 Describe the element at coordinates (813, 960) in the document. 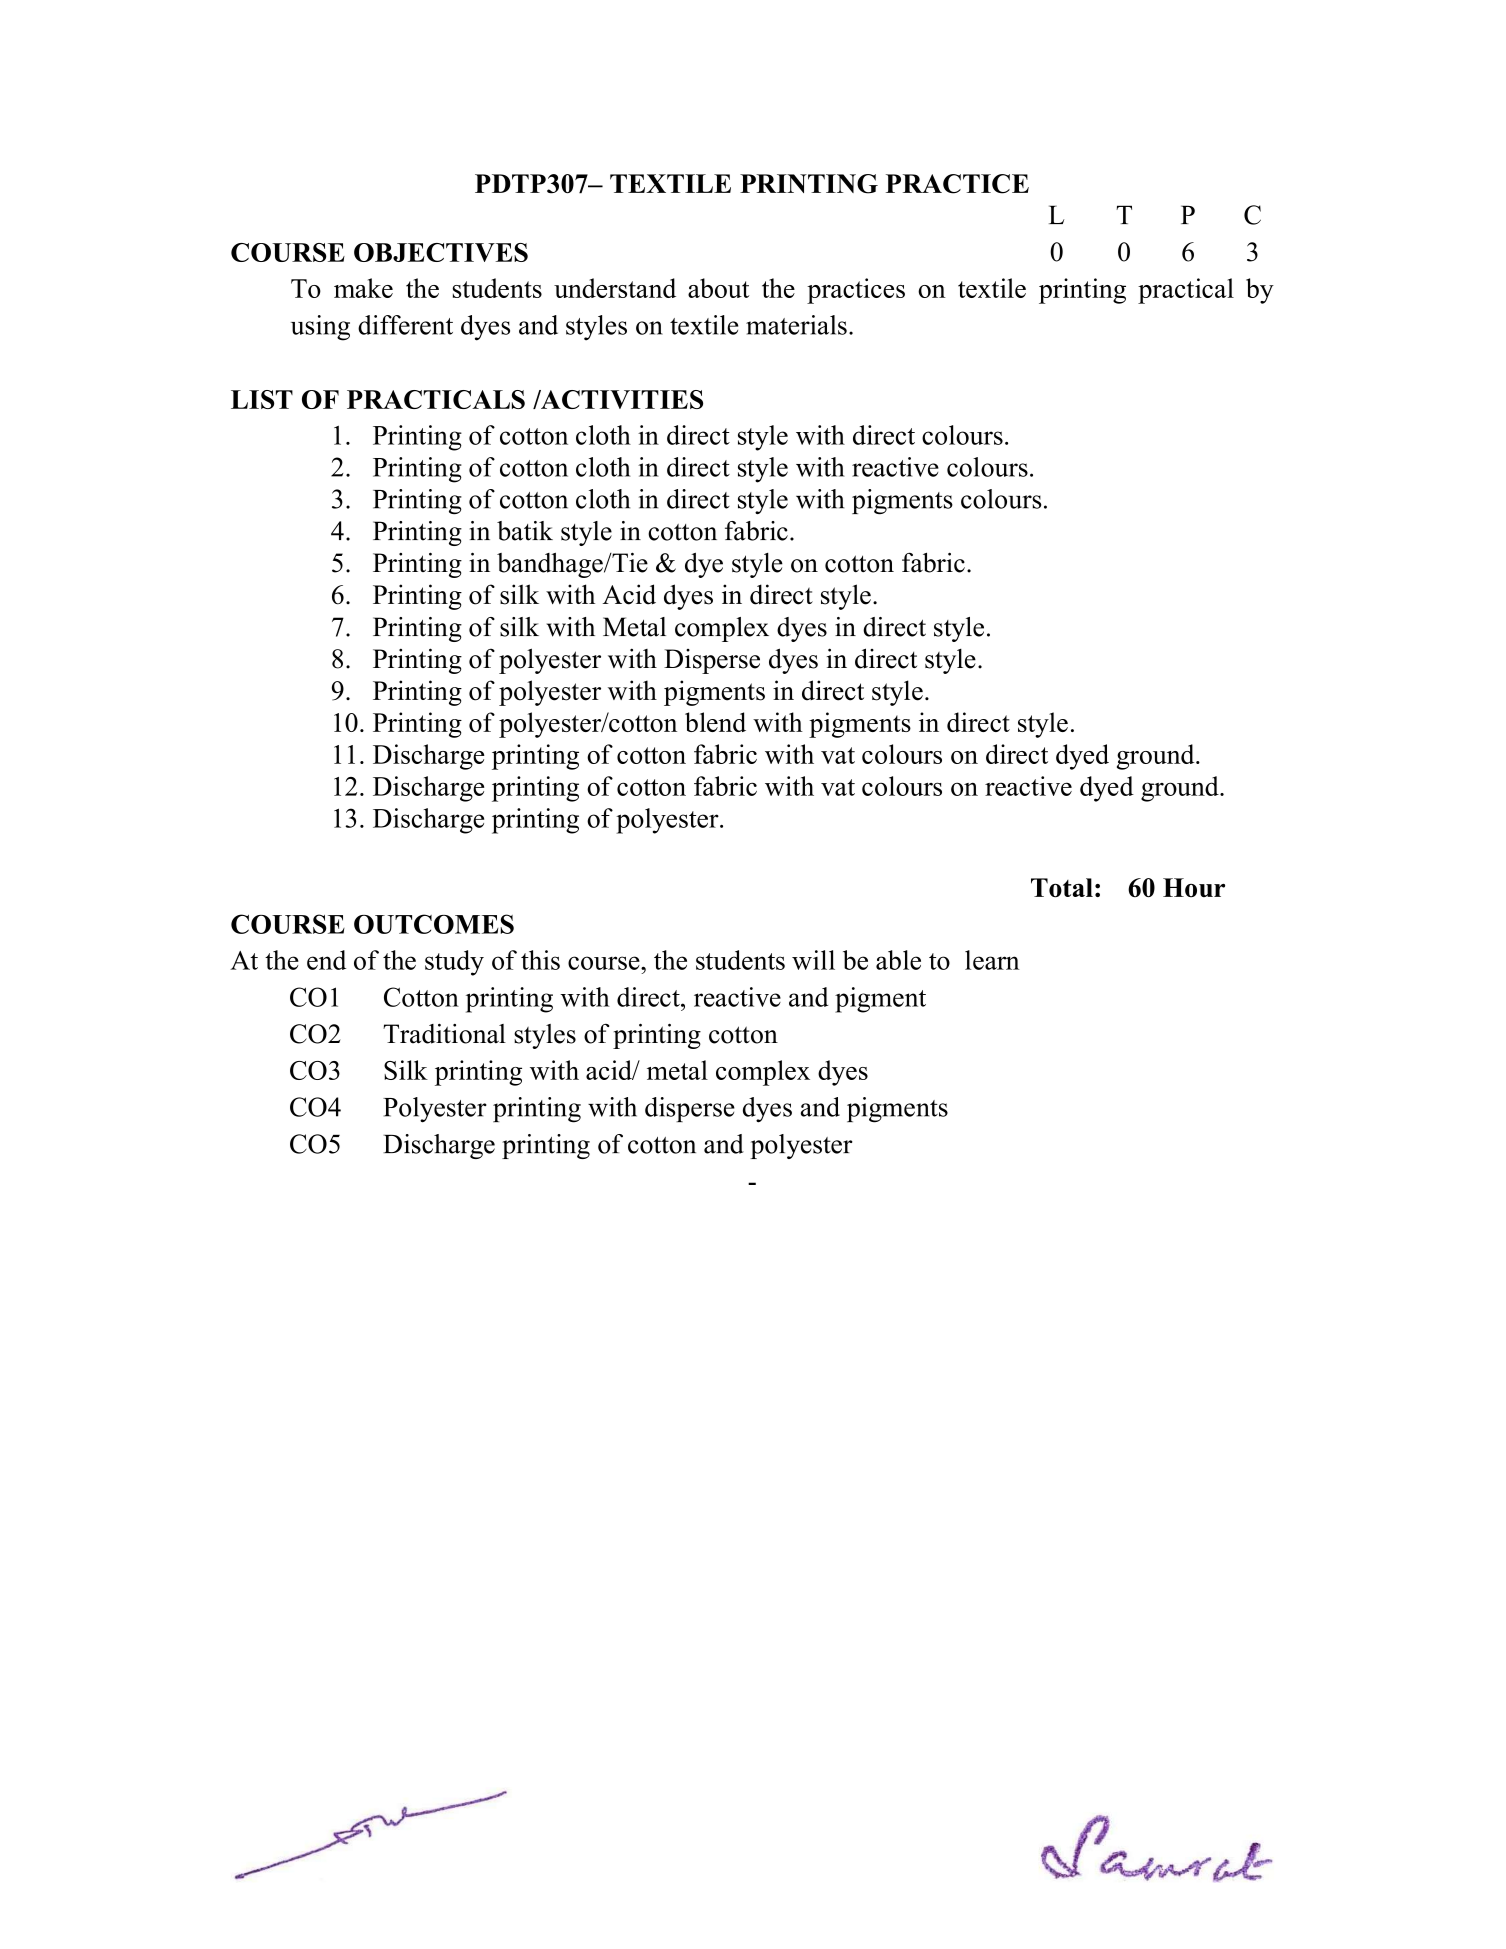

I see `will` at that location.
